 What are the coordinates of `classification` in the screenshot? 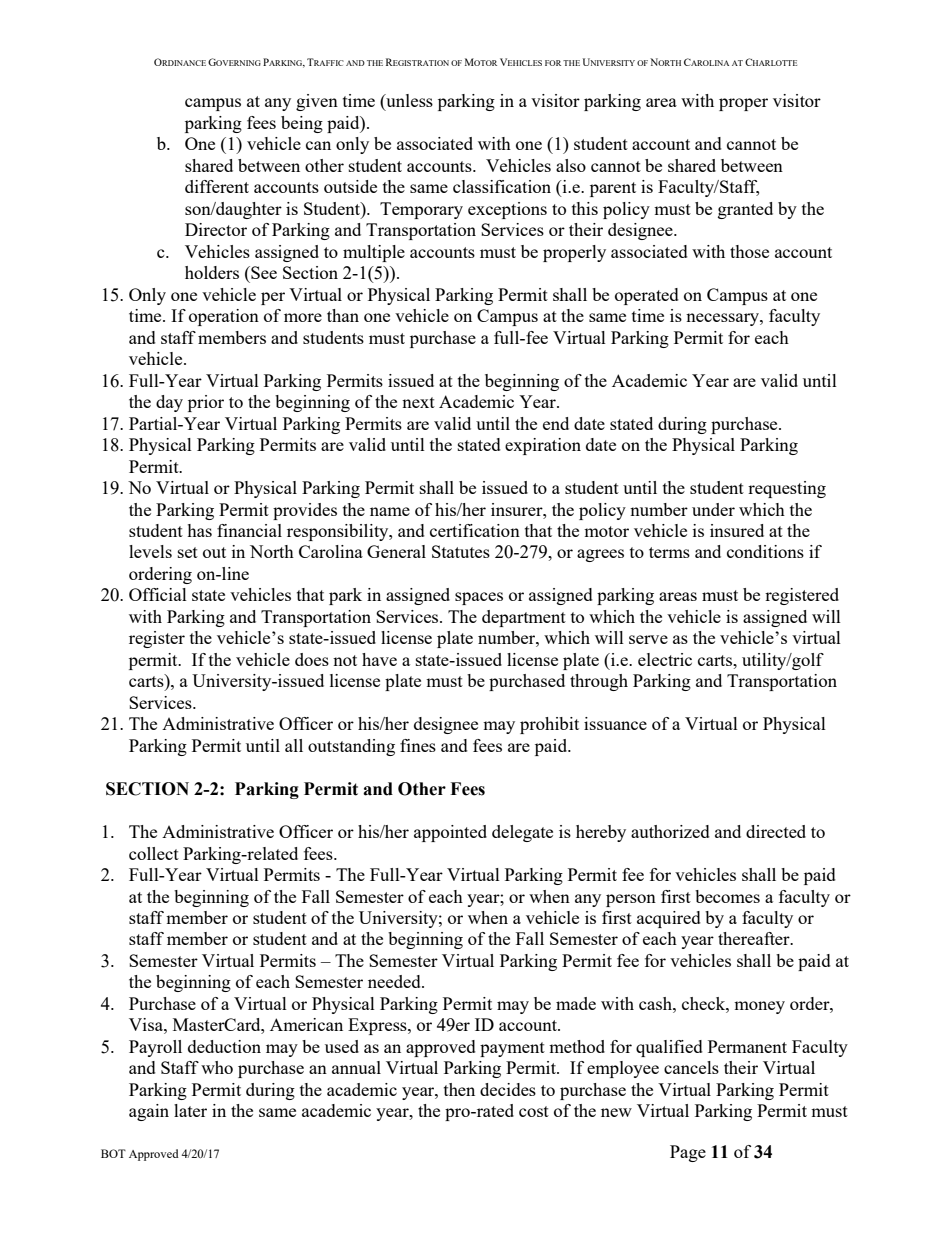 It's located at (502, 186).
